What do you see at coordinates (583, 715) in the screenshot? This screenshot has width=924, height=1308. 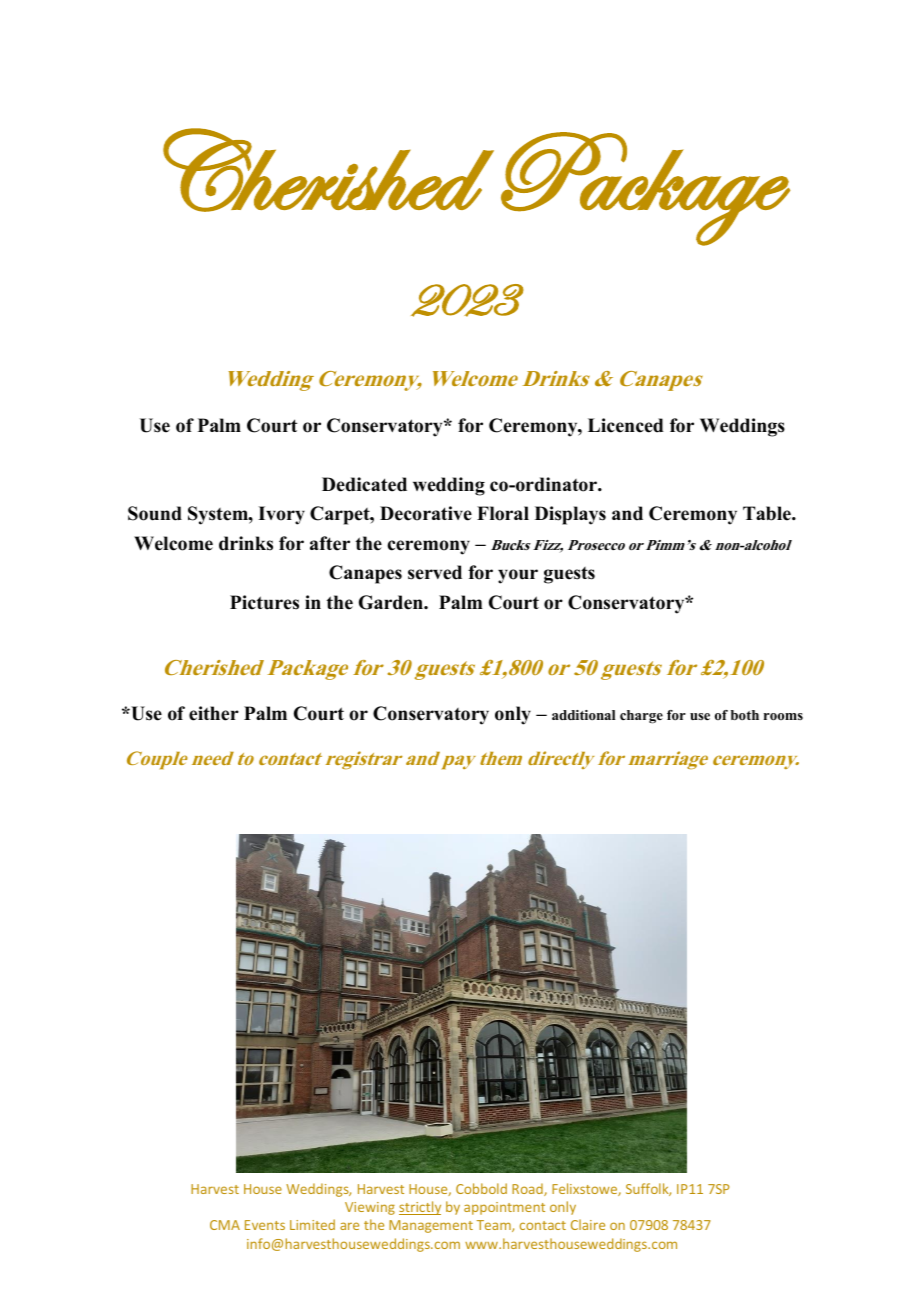 I see `additional` at bounding box center [583, 715].
